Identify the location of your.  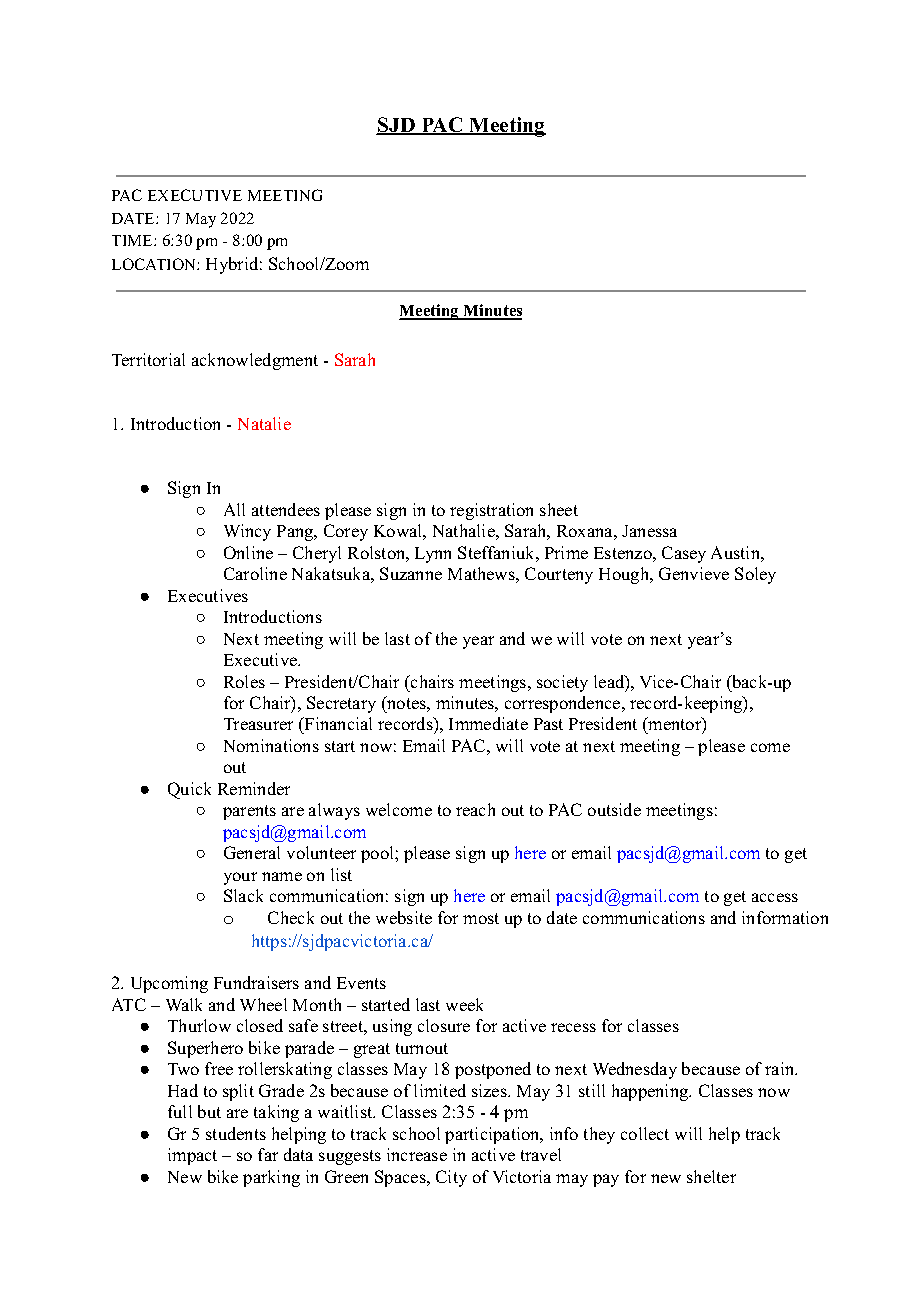
(240, 878).
